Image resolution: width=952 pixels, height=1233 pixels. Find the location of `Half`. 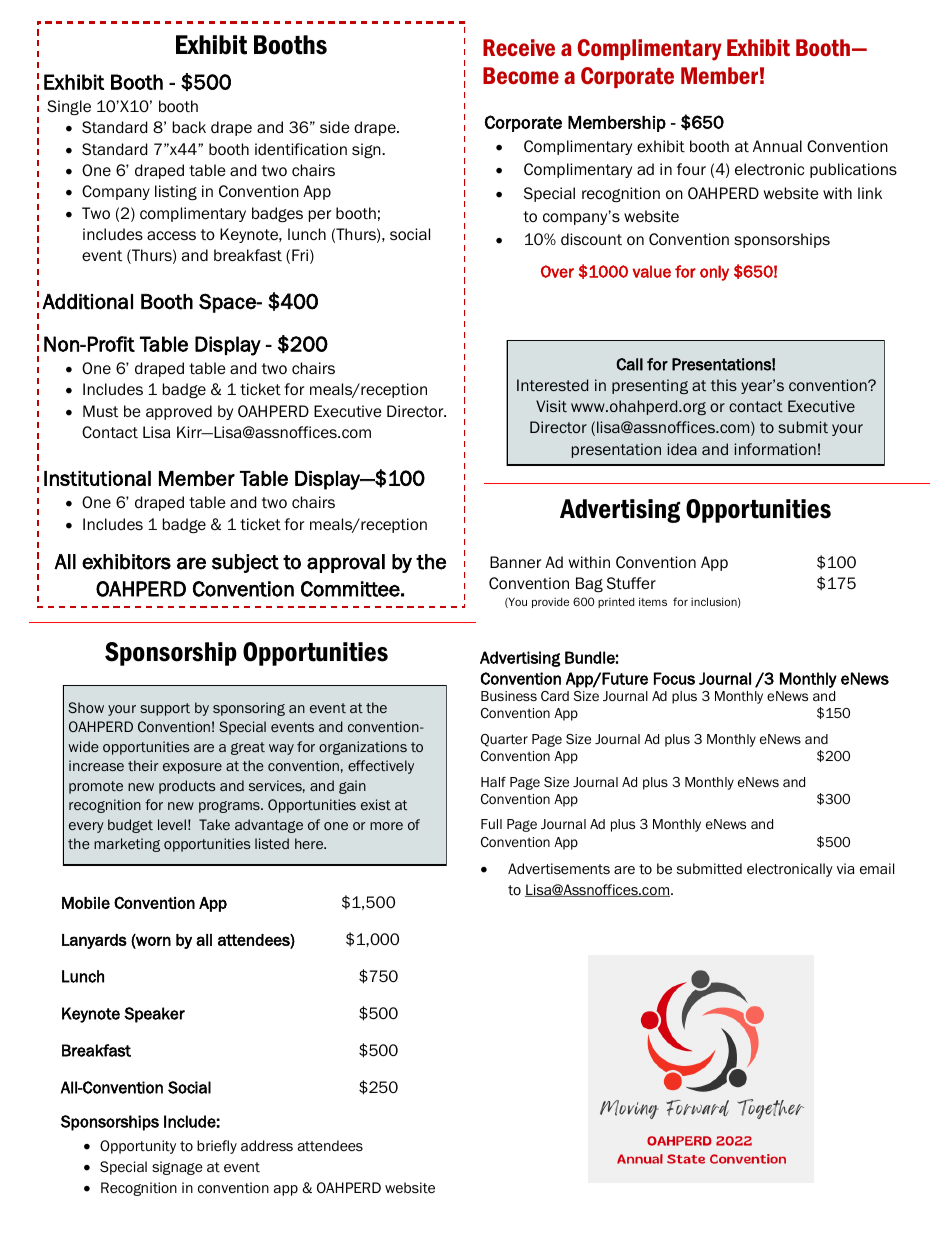

Half is located at coordinates (493, 782).
